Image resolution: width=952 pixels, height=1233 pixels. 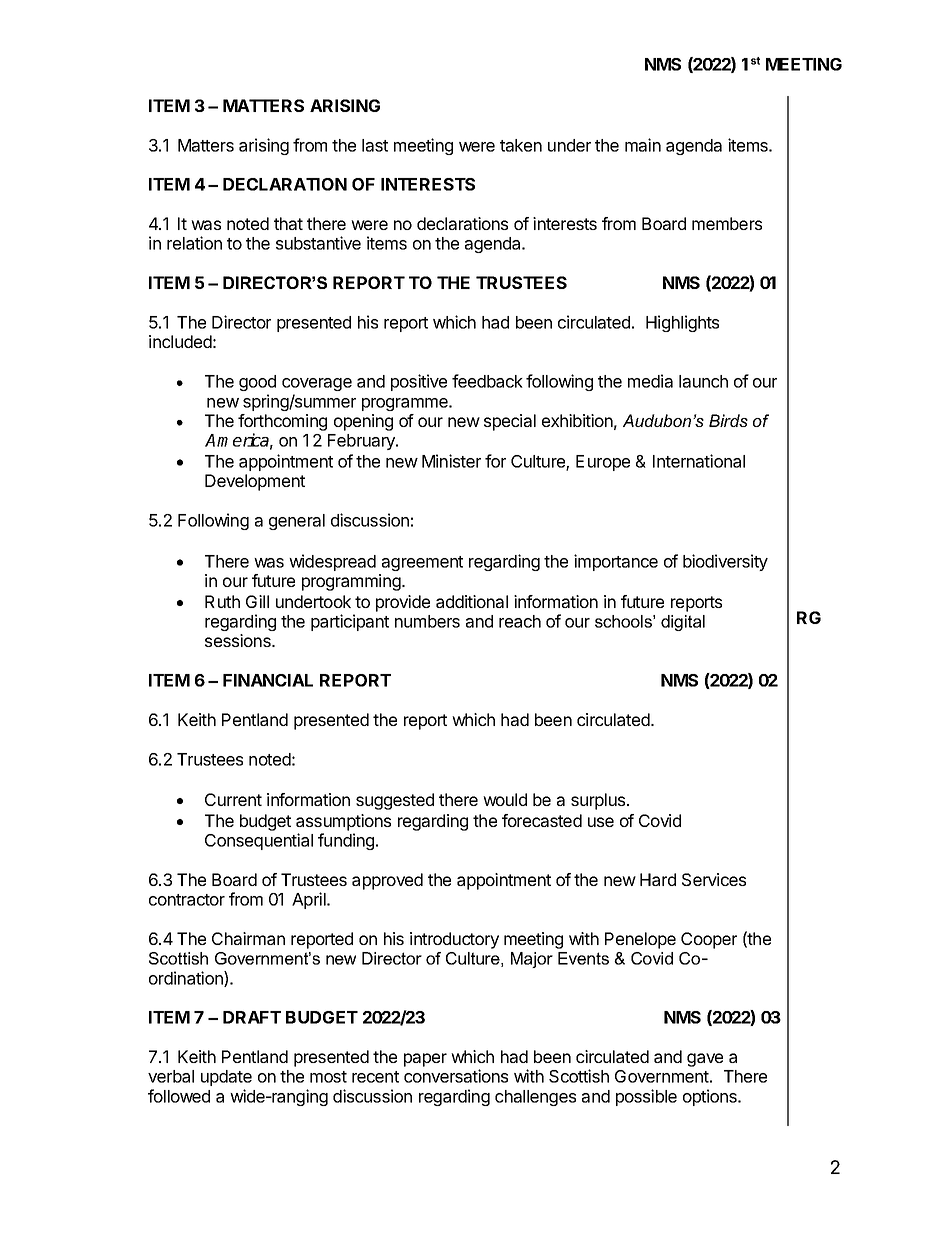 What do you see at coordinates (257, 383) in the page?
I see `good` at bounding box center [257, 383].
